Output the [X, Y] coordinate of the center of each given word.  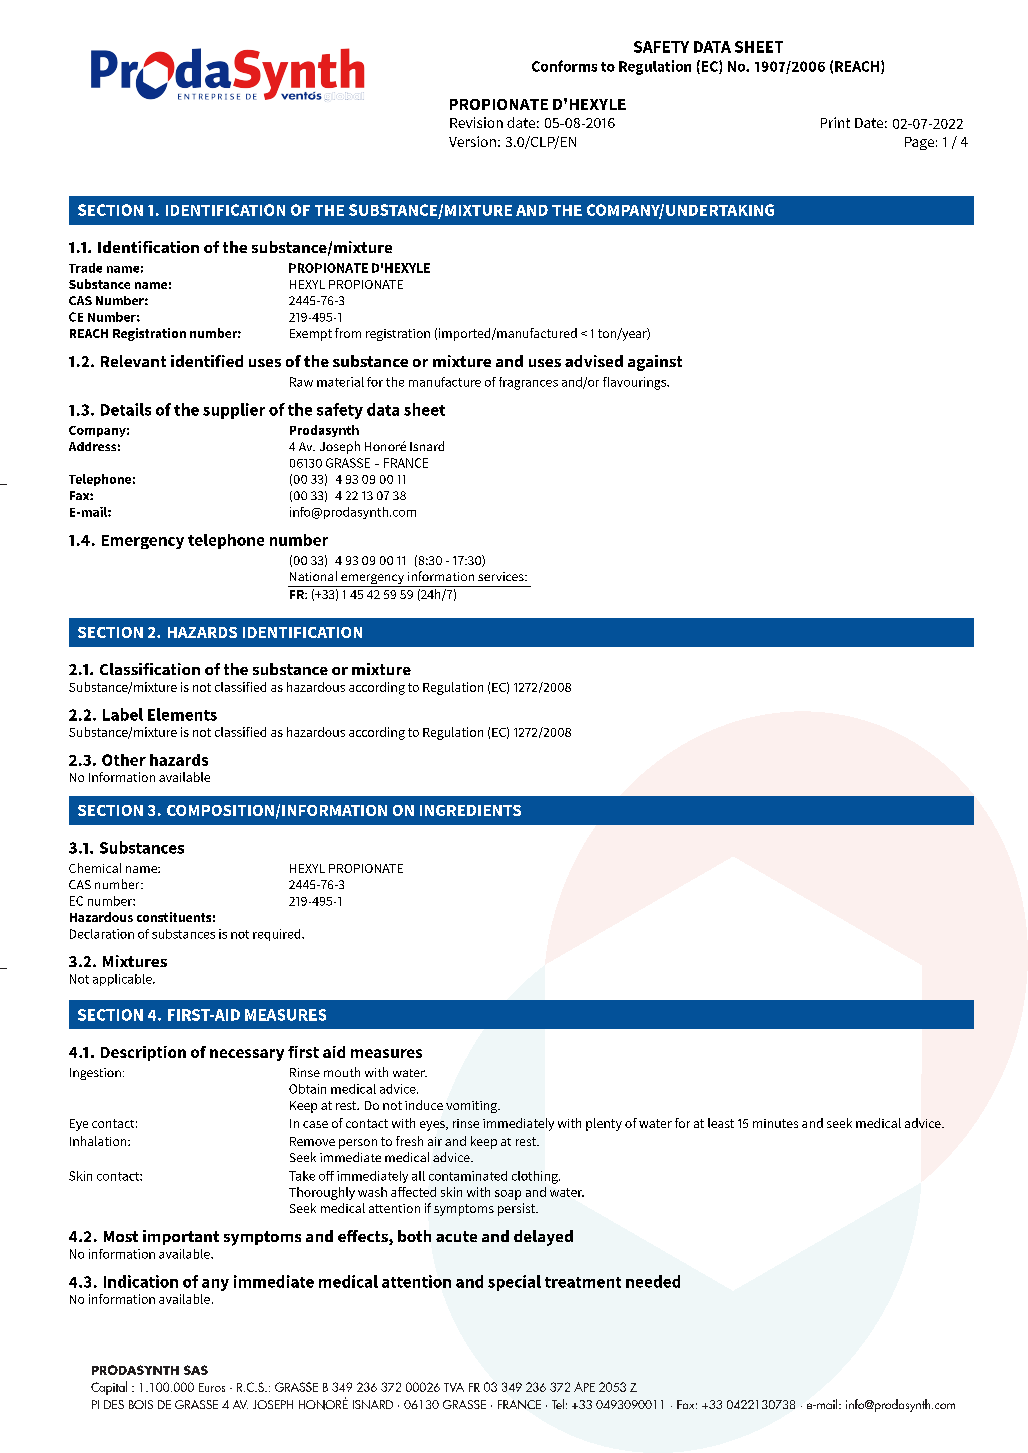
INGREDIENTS [470, 810]
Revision [476, 122]
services [502, 576]
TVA [454, 1387]
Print [835, 122]
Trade [85, 268]
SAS [196, 1370]
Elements [182, 714]
